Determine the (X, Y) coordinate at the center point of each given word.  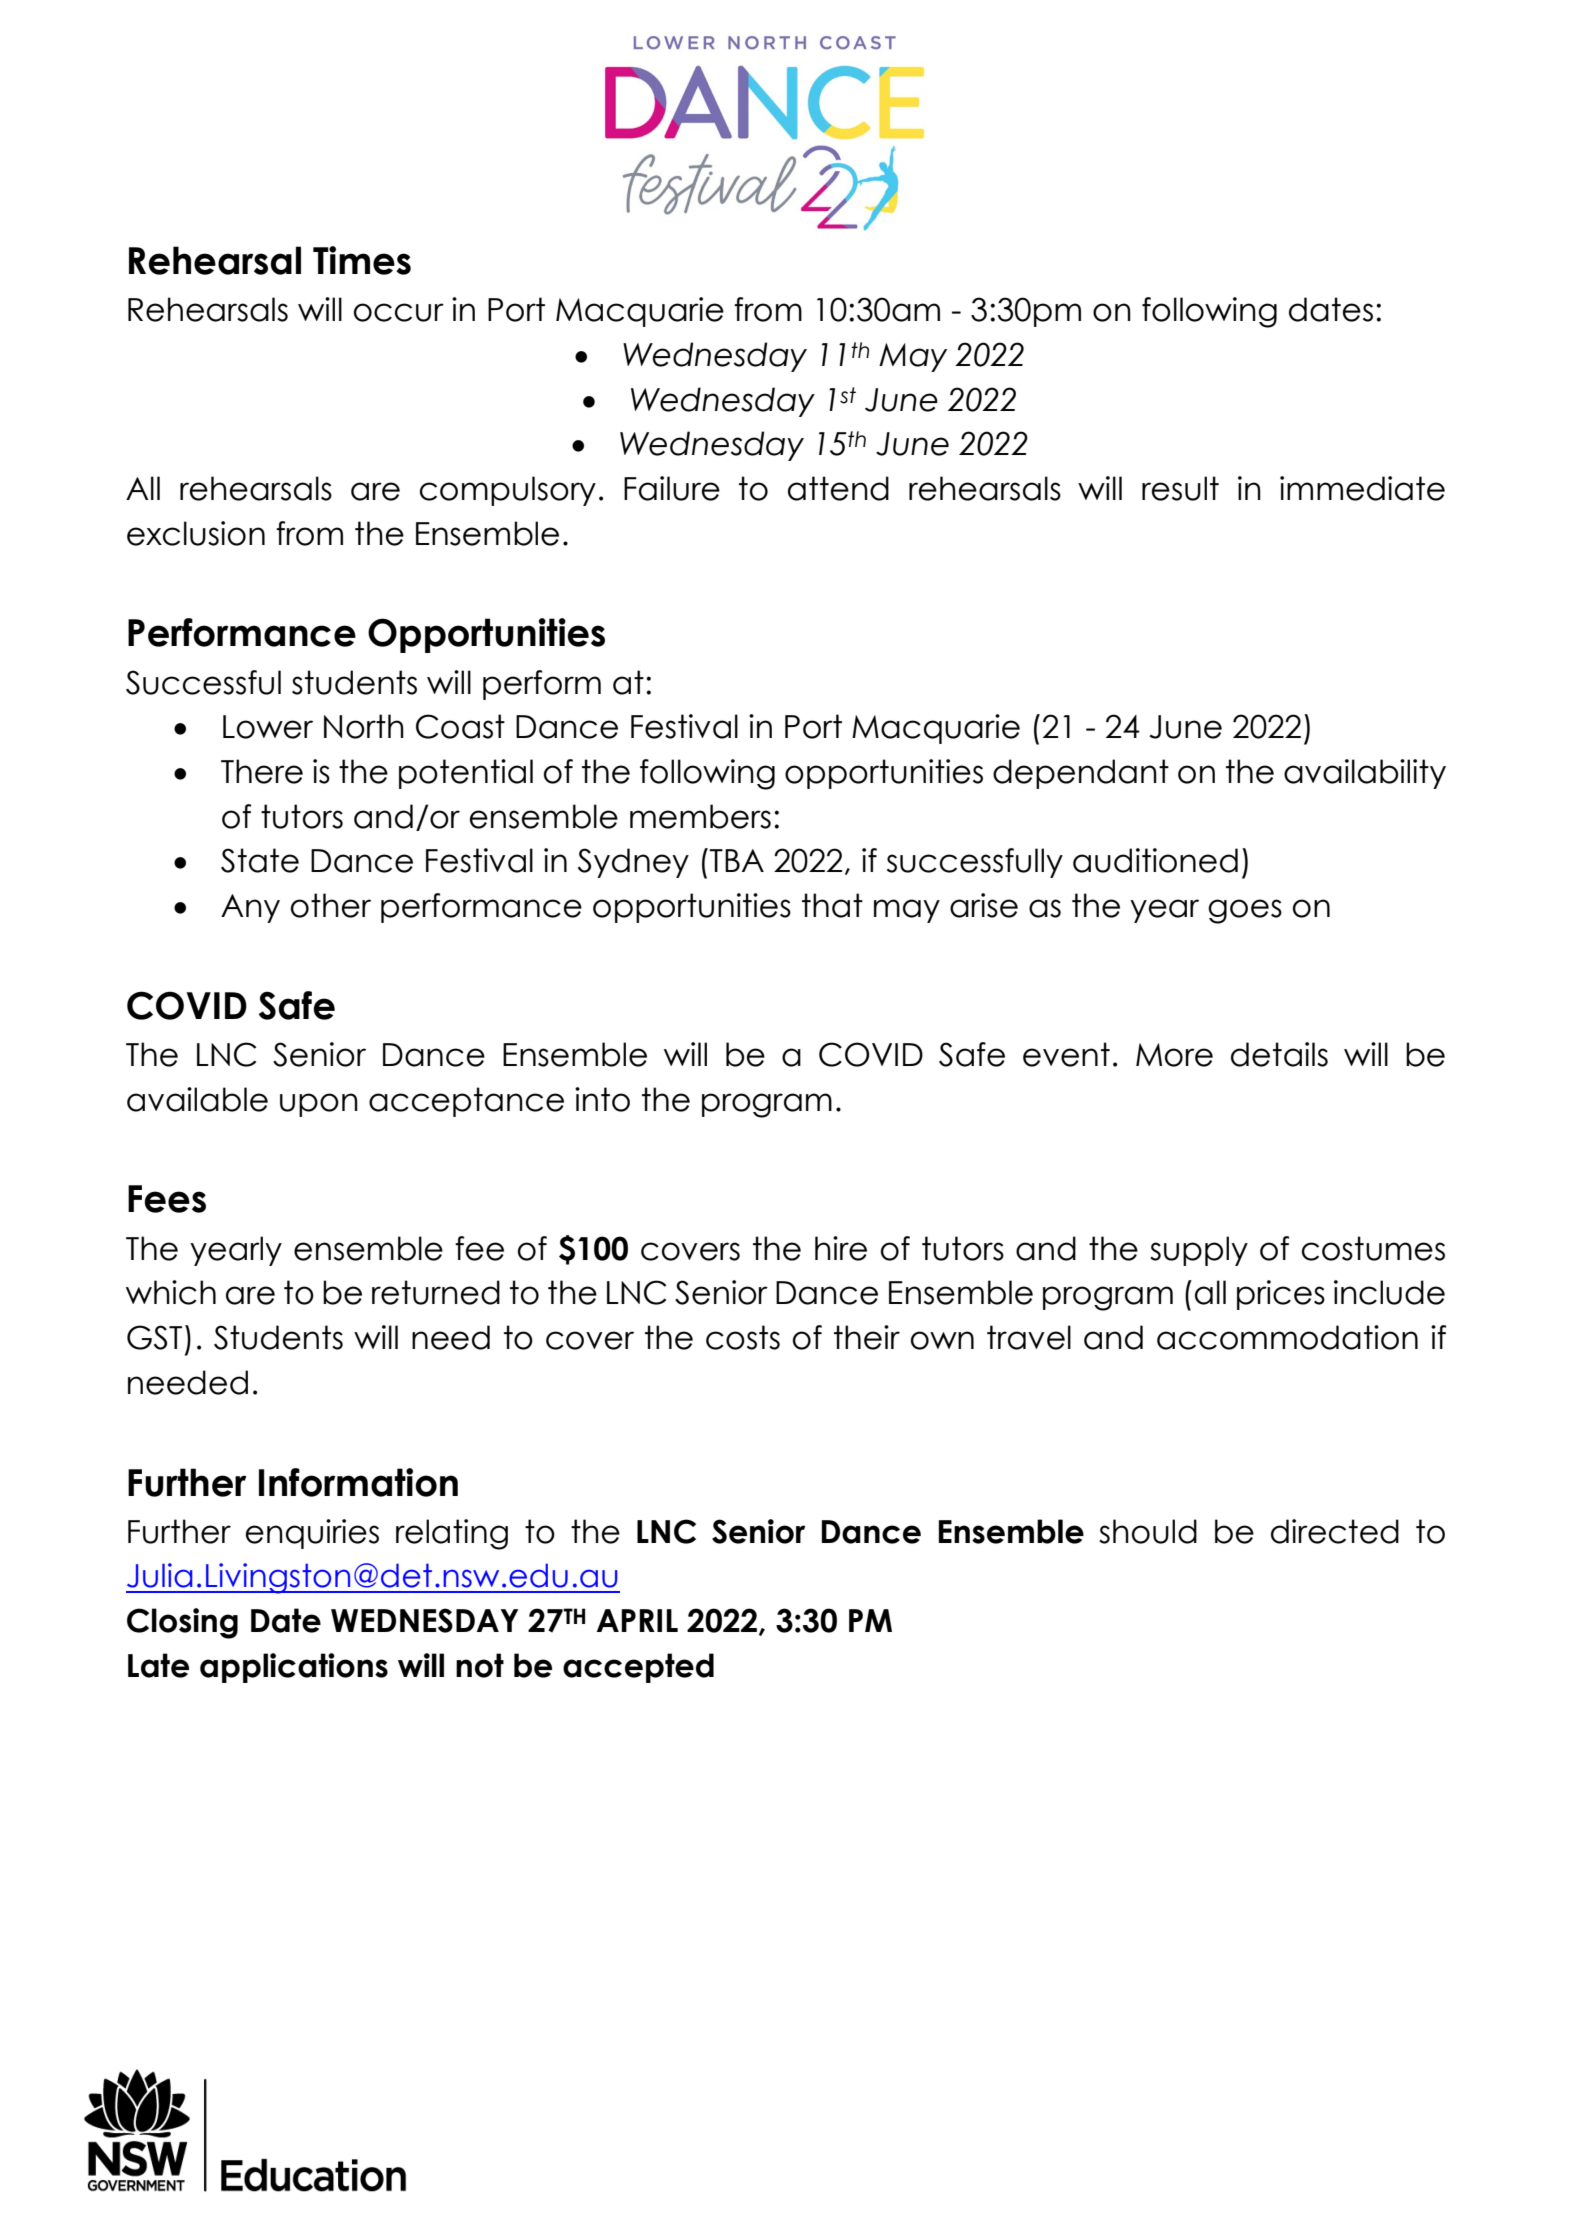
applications (294, 1668)
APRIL (637, 1620)
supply (1199, 1251)
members (700, 816)
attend (838, 488)
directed (1335, 1531)
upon (319, 1105)
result (1180, 488)
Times (362, 260)
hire (841, 1248)
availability (1365, 774)
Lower (268, 727)
